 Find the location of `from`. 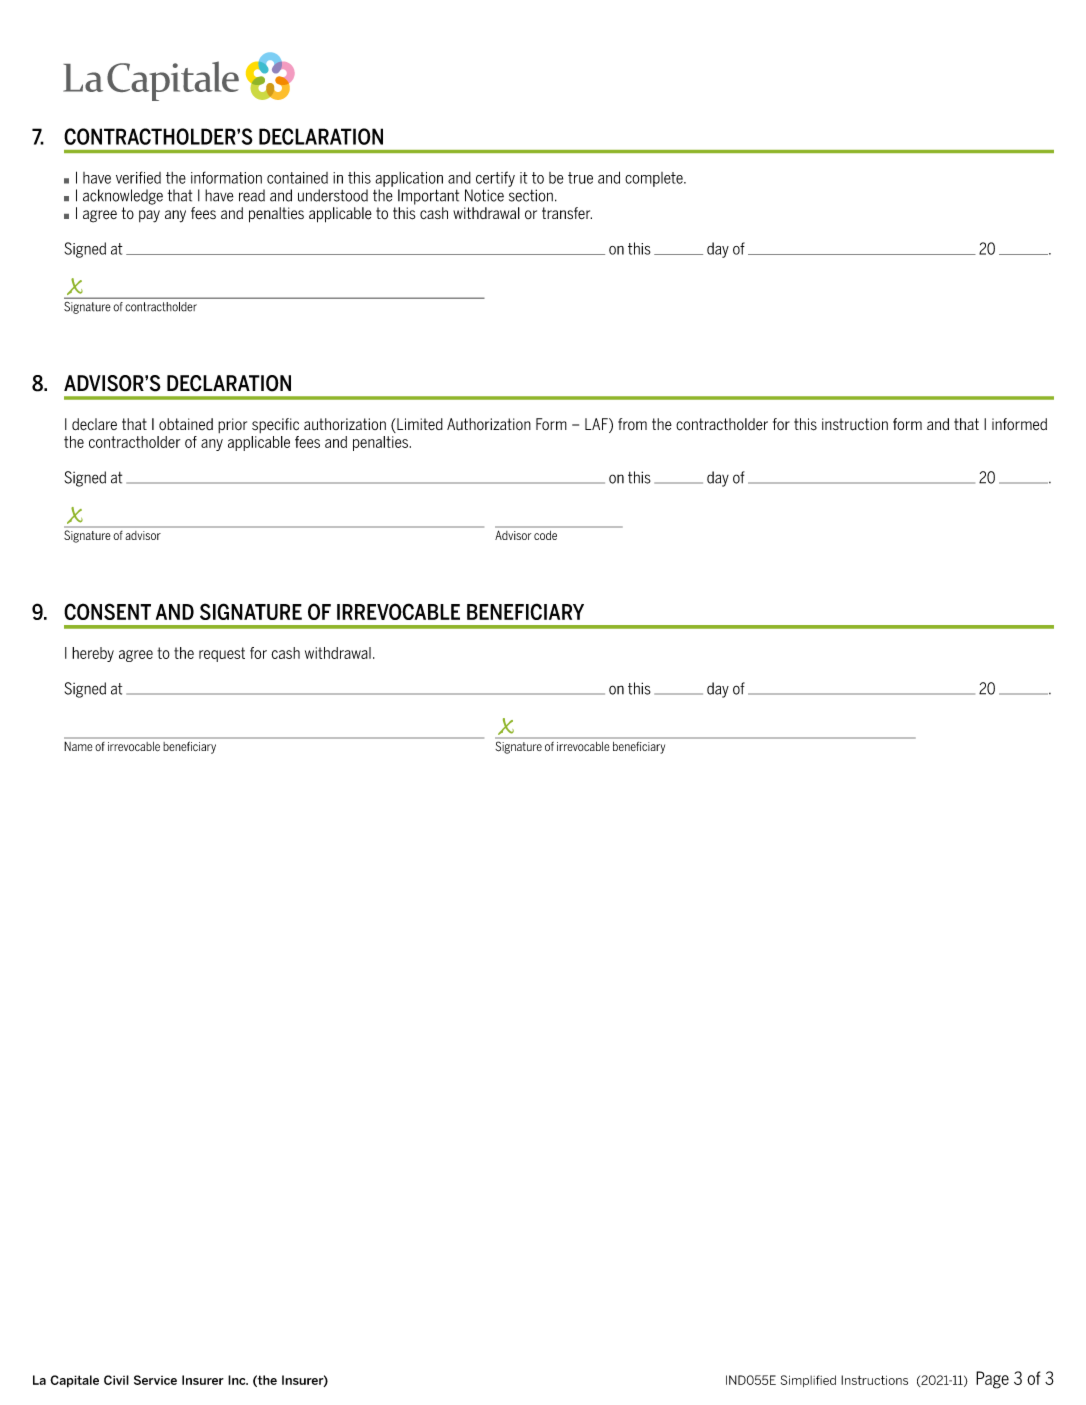

from is located at coordinates (632, 424).
